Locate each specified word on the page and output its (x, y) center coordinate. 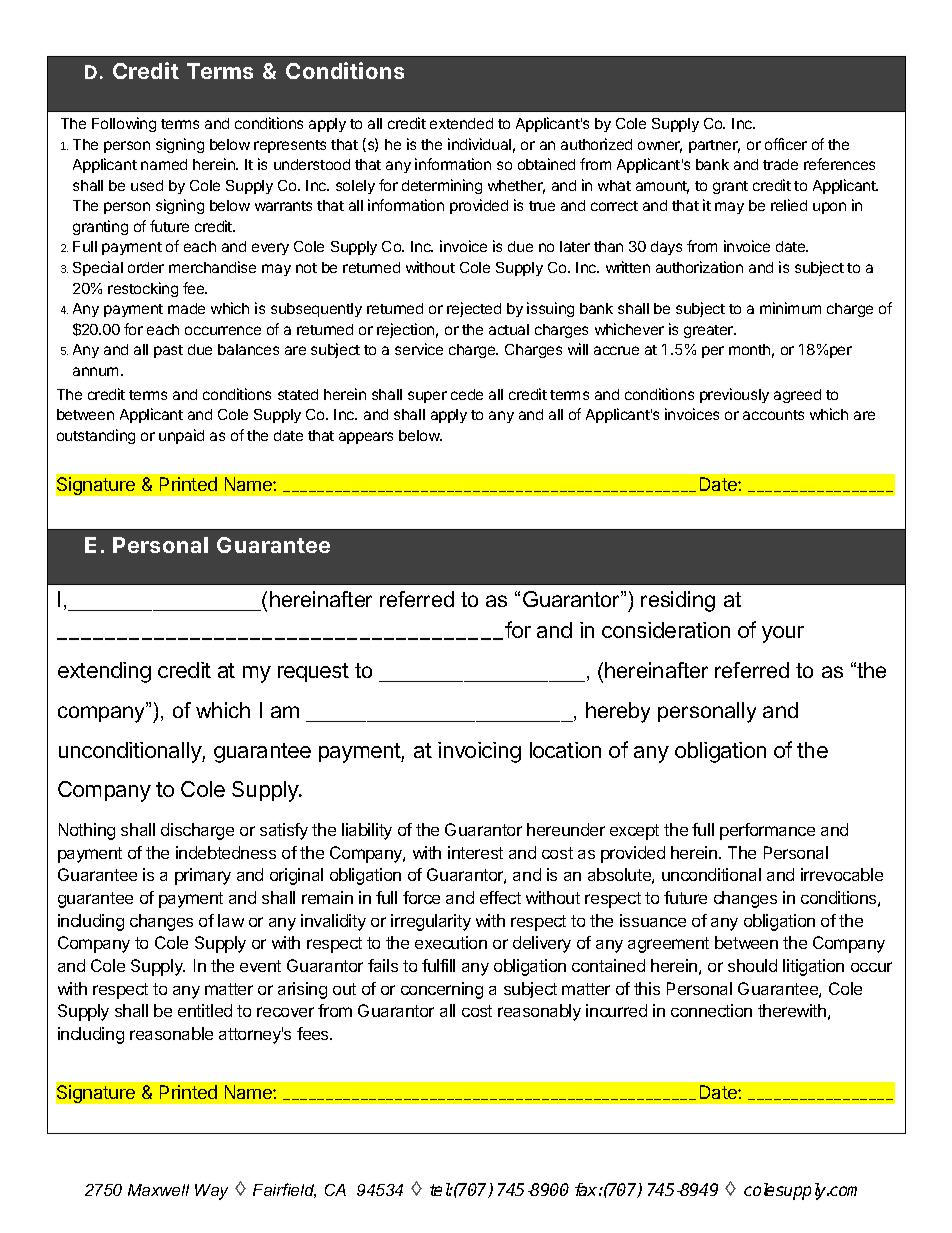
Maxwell (158, 1190)
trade (780, 164)
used (147, 185)
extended (461, 123)
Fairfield (284, 1190)
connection (711, 1010)
